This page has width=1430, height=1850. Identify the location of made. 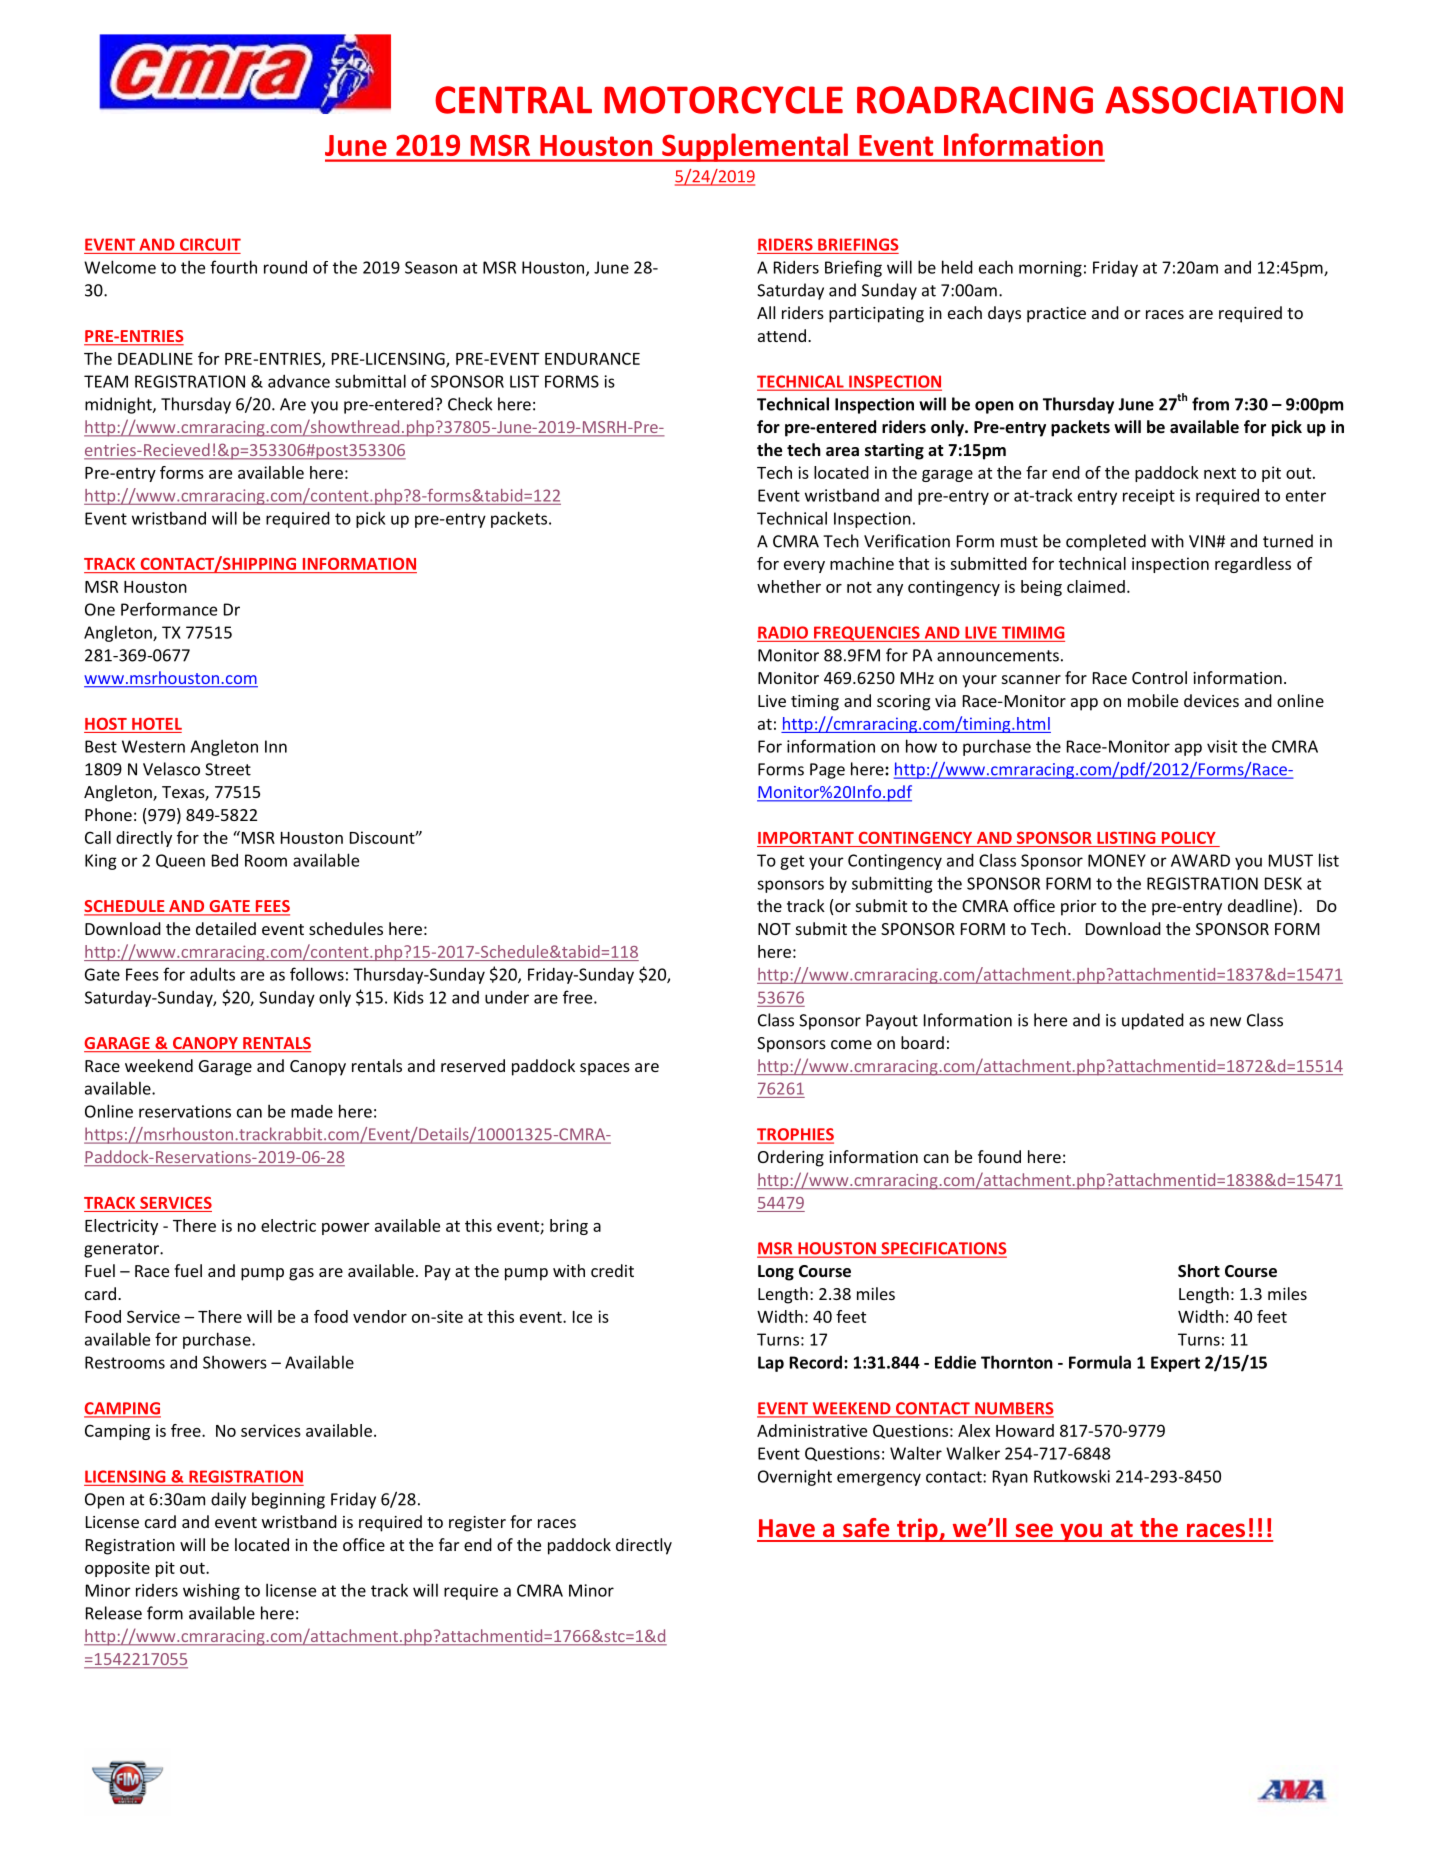
(312, 1111).
